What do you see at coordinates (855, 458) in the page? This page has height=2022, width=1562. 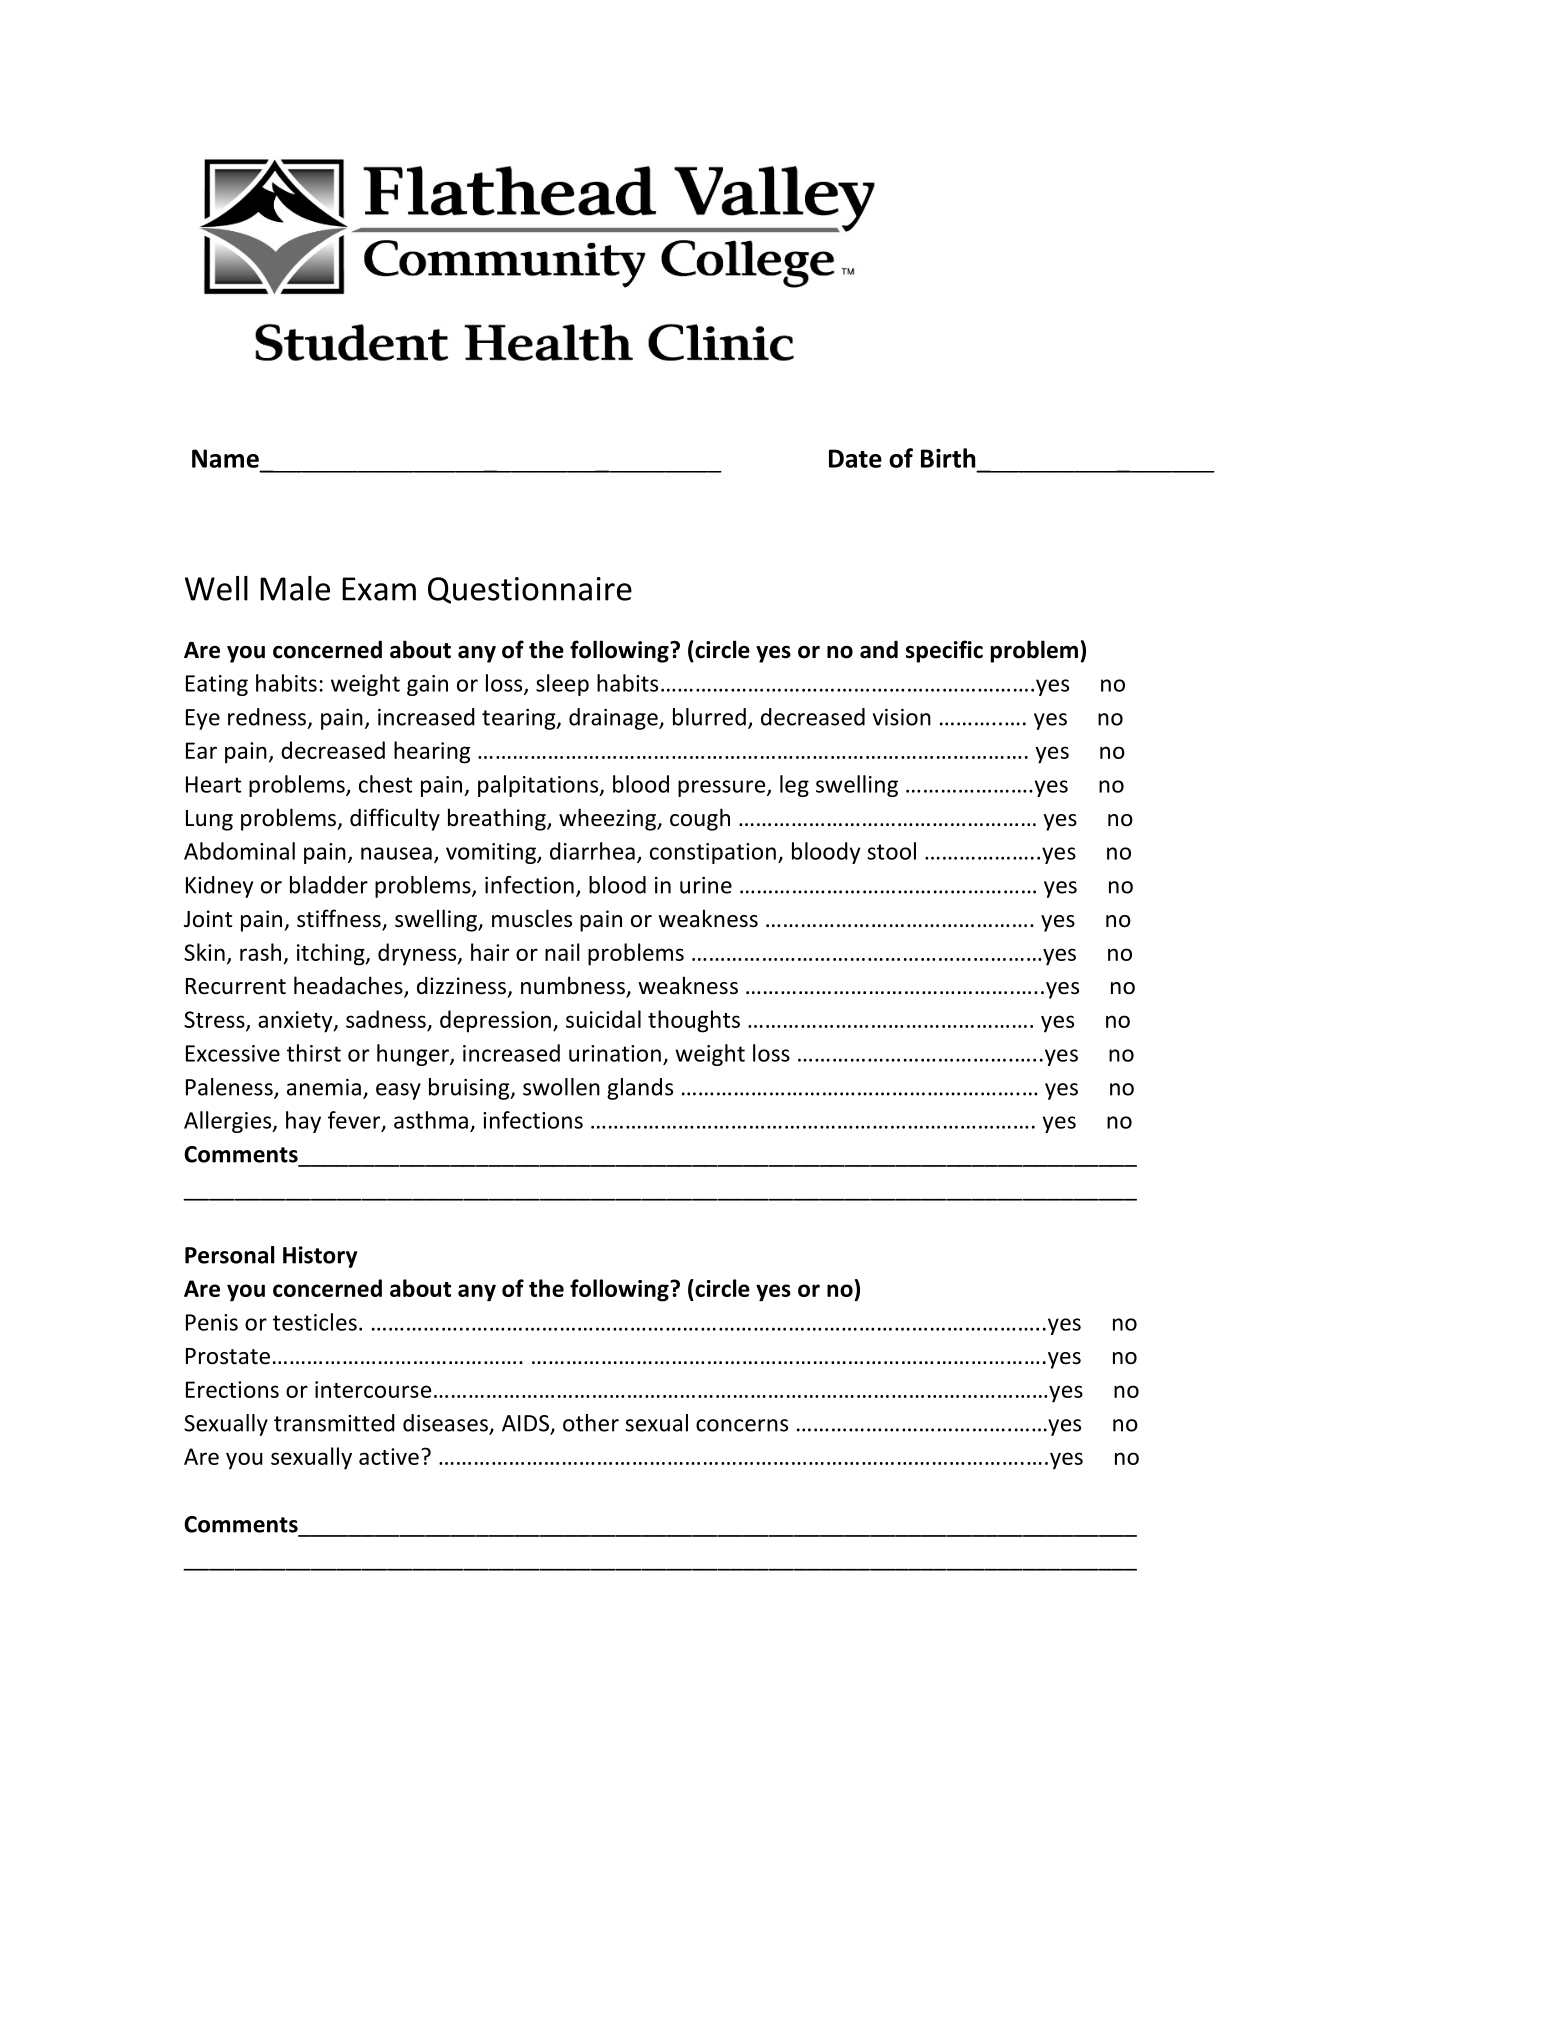 I see `Date` at bounding box center [855, 458].
